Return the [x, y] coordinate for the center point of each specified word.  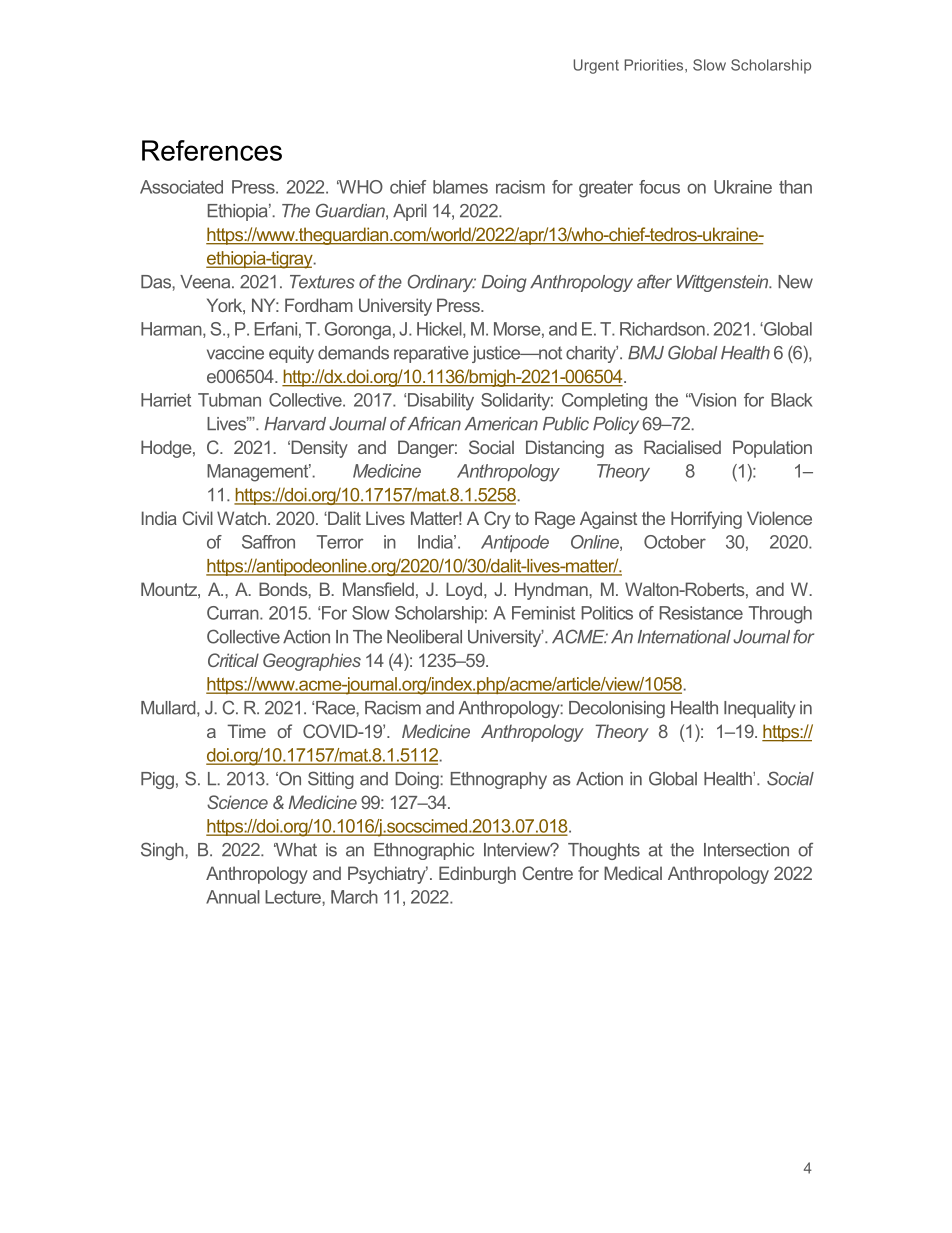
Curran [234, 613]
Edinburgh [477, 875]
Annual [233, 897]
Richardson [662, 329]
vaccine [235, 353]
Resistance [701, 613]
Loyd [465, 591]
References [212, 150]
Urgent [596, 66]
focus [659, 187]
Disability [441, 402]
